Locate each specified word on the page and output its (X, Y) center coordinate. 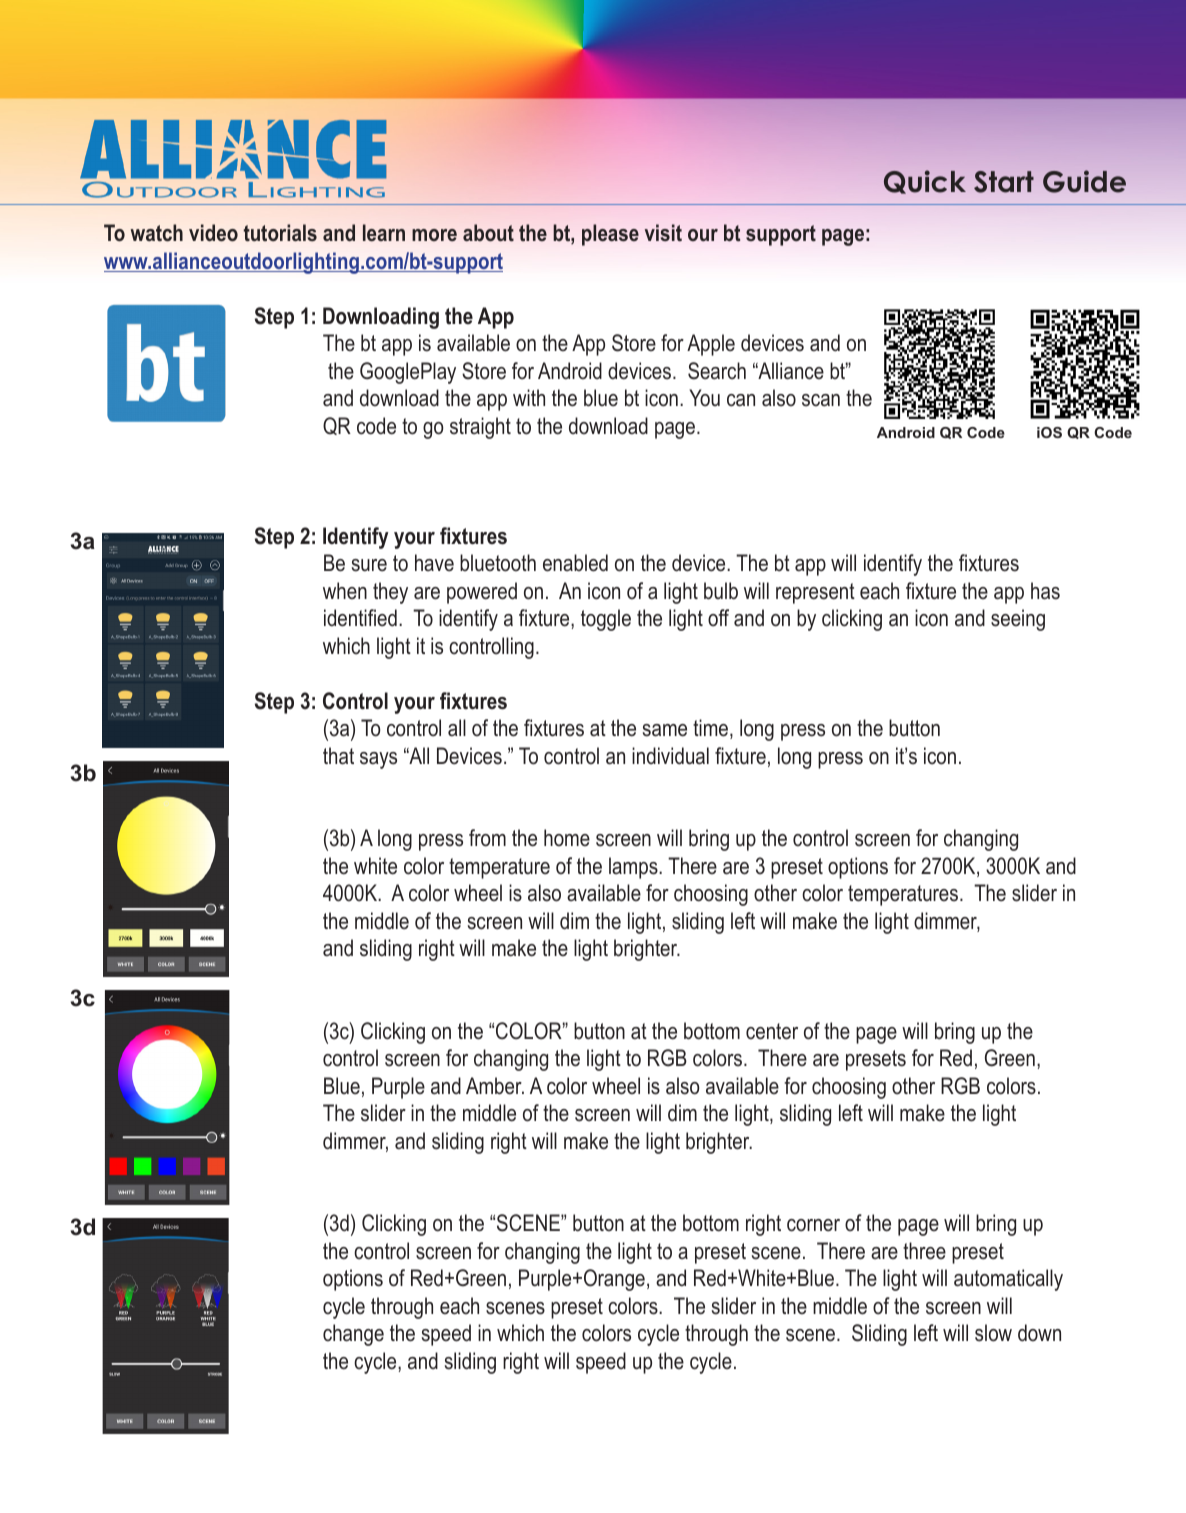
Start (1004, 182)
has (1045, 591)
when (345, 590)
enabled (575, 563)
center (772, 1031)
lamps (634, 868)
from (487, 838)
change (353, 1335)
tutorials (280, 232)
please (610, 235)
